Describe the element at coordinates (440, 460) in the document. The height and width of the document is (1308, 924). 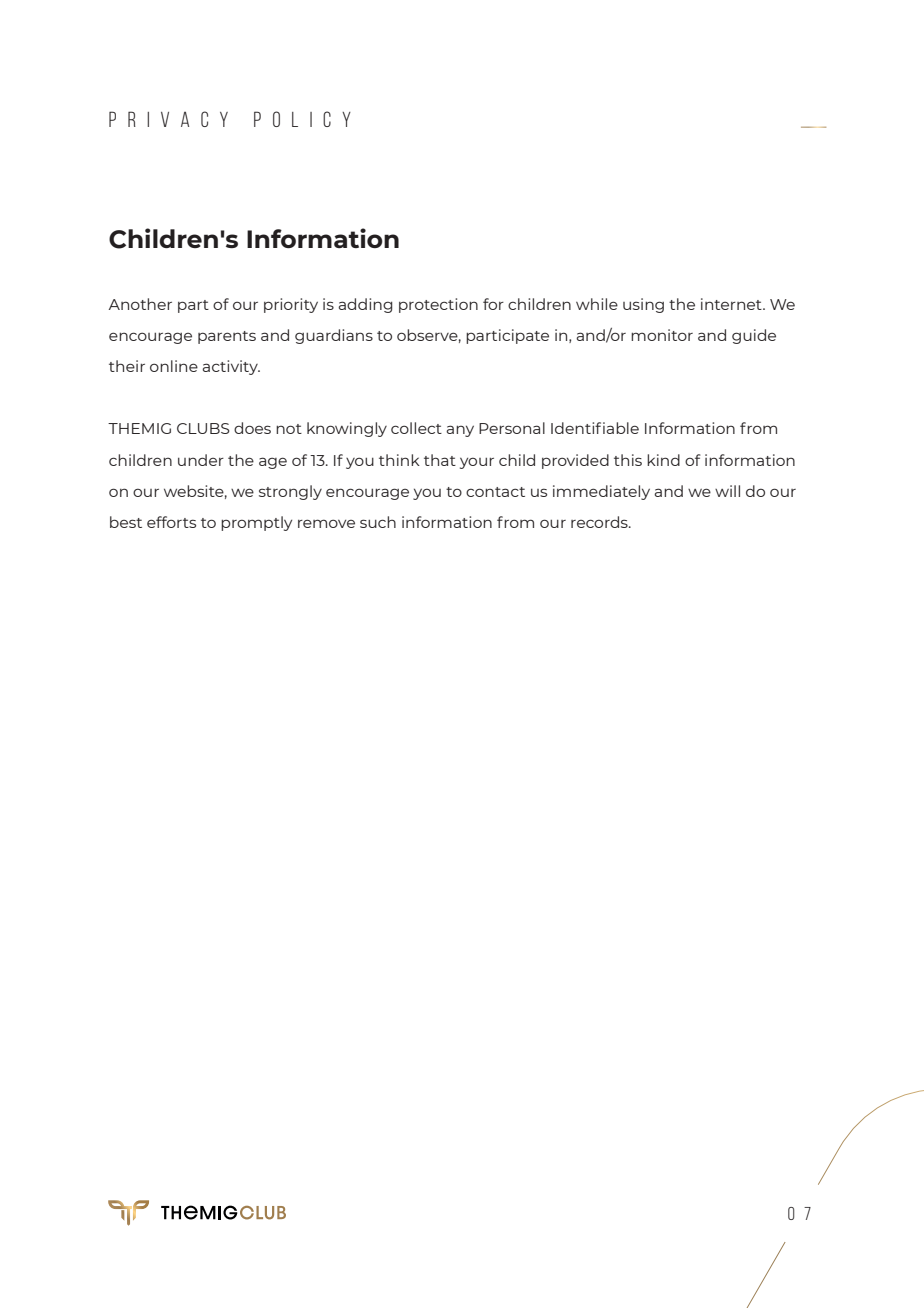
I see `that` at that location.
